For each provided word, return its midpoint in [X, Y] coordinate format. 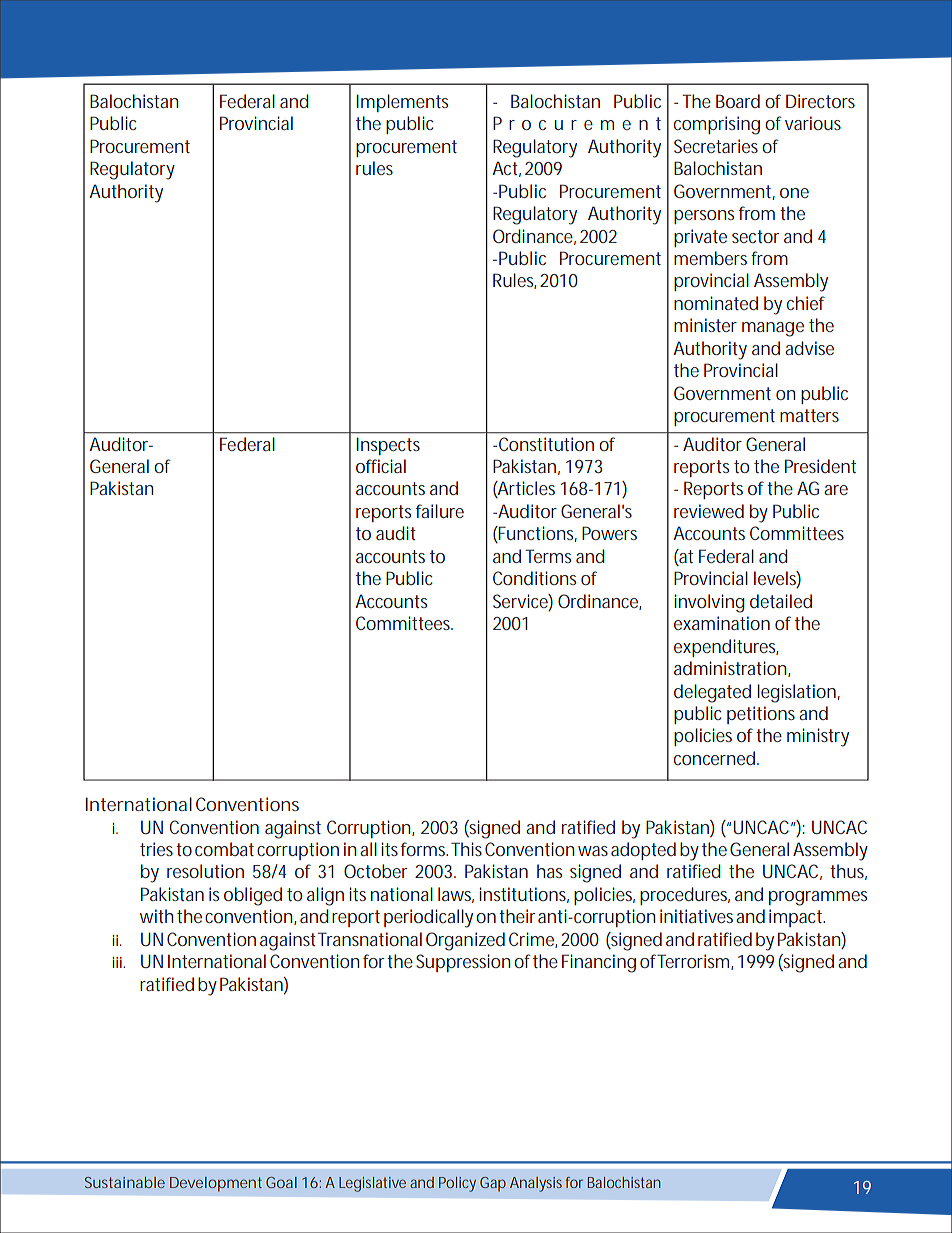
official [381, 466]
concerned [716, 758]
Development [216, 1184]
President [820, 466]
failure [440, 511]
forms [424, 849]
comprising [717, 125]
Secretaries [718, 146]
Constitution [546, 444]
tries [158, 849]
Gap [493, 1184]
